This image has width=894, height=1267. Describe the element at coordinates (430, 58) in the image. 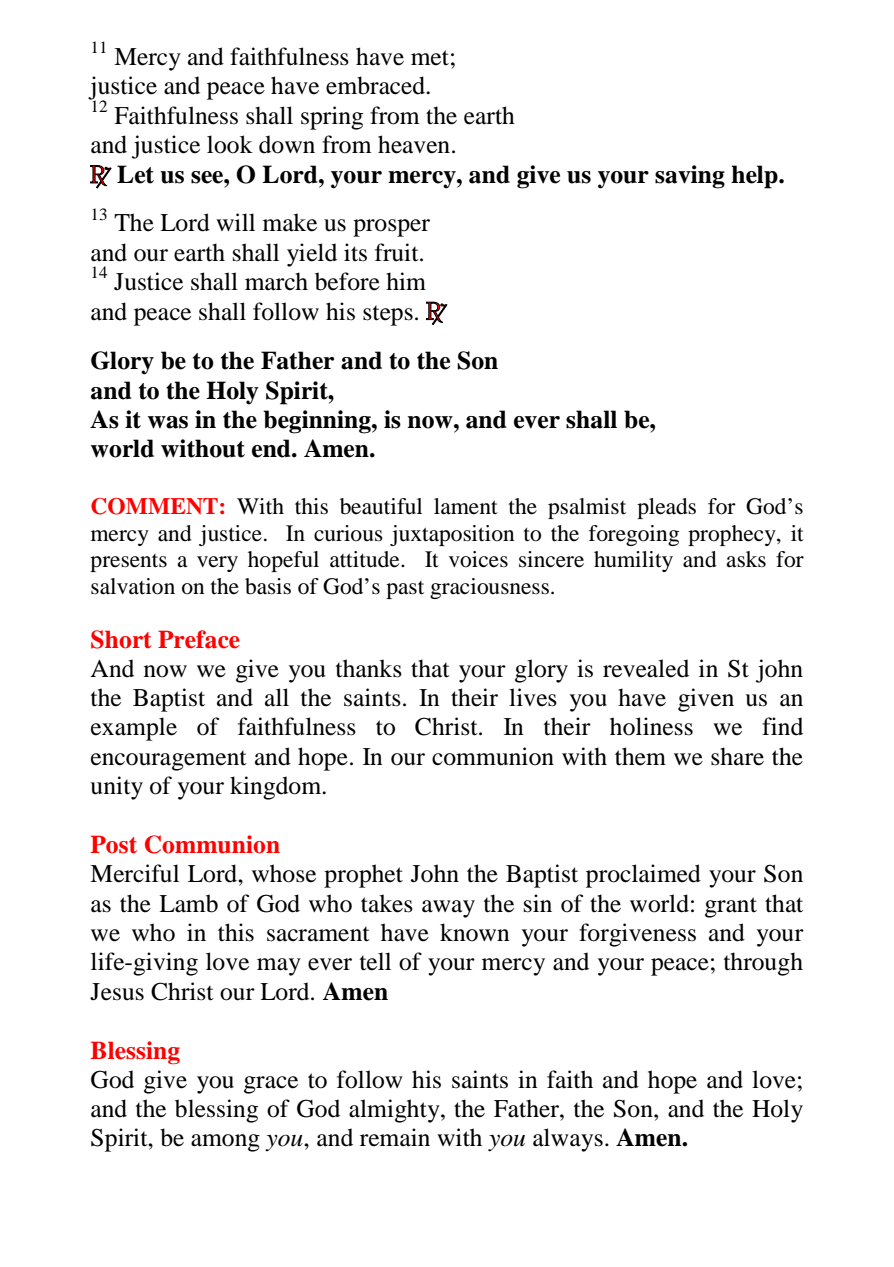

I see `met` at that location.
